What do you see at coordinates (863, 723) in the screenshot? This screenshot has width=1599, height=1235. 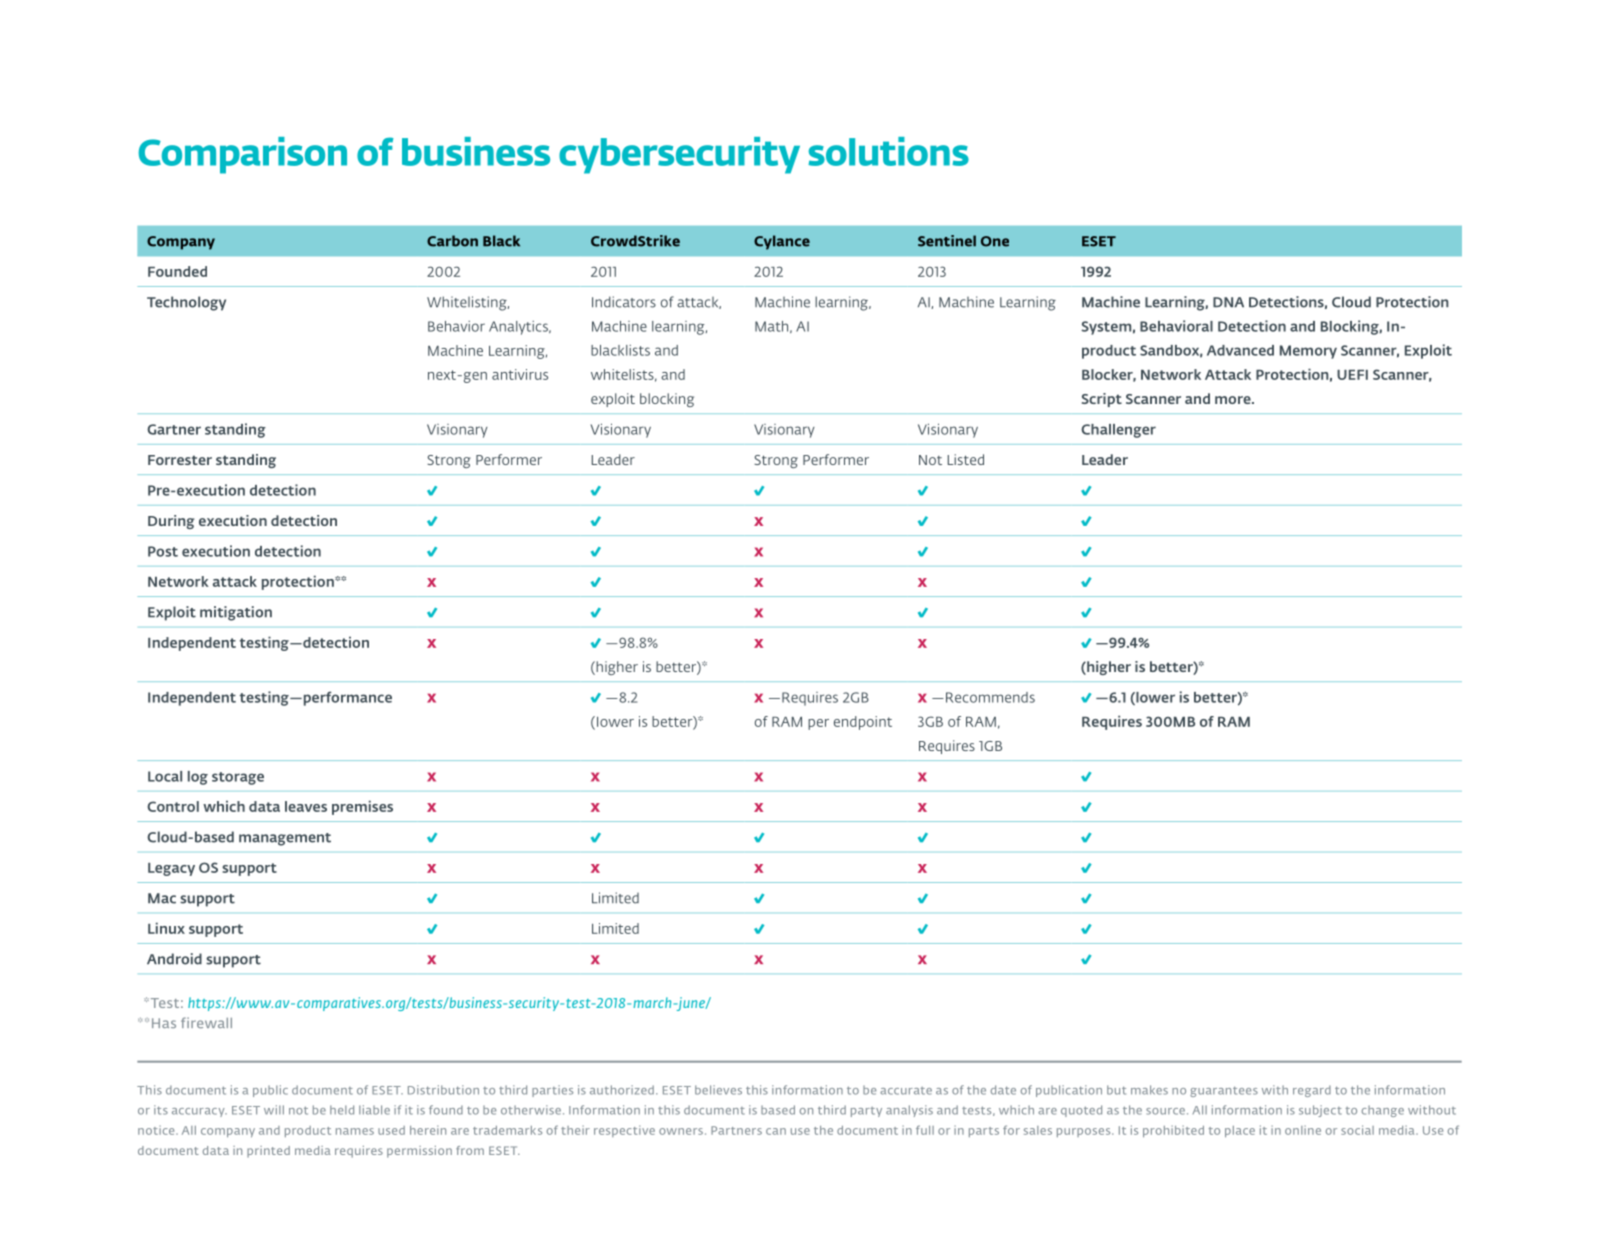 I see `endpoint` at bounding box center [863, 723].
